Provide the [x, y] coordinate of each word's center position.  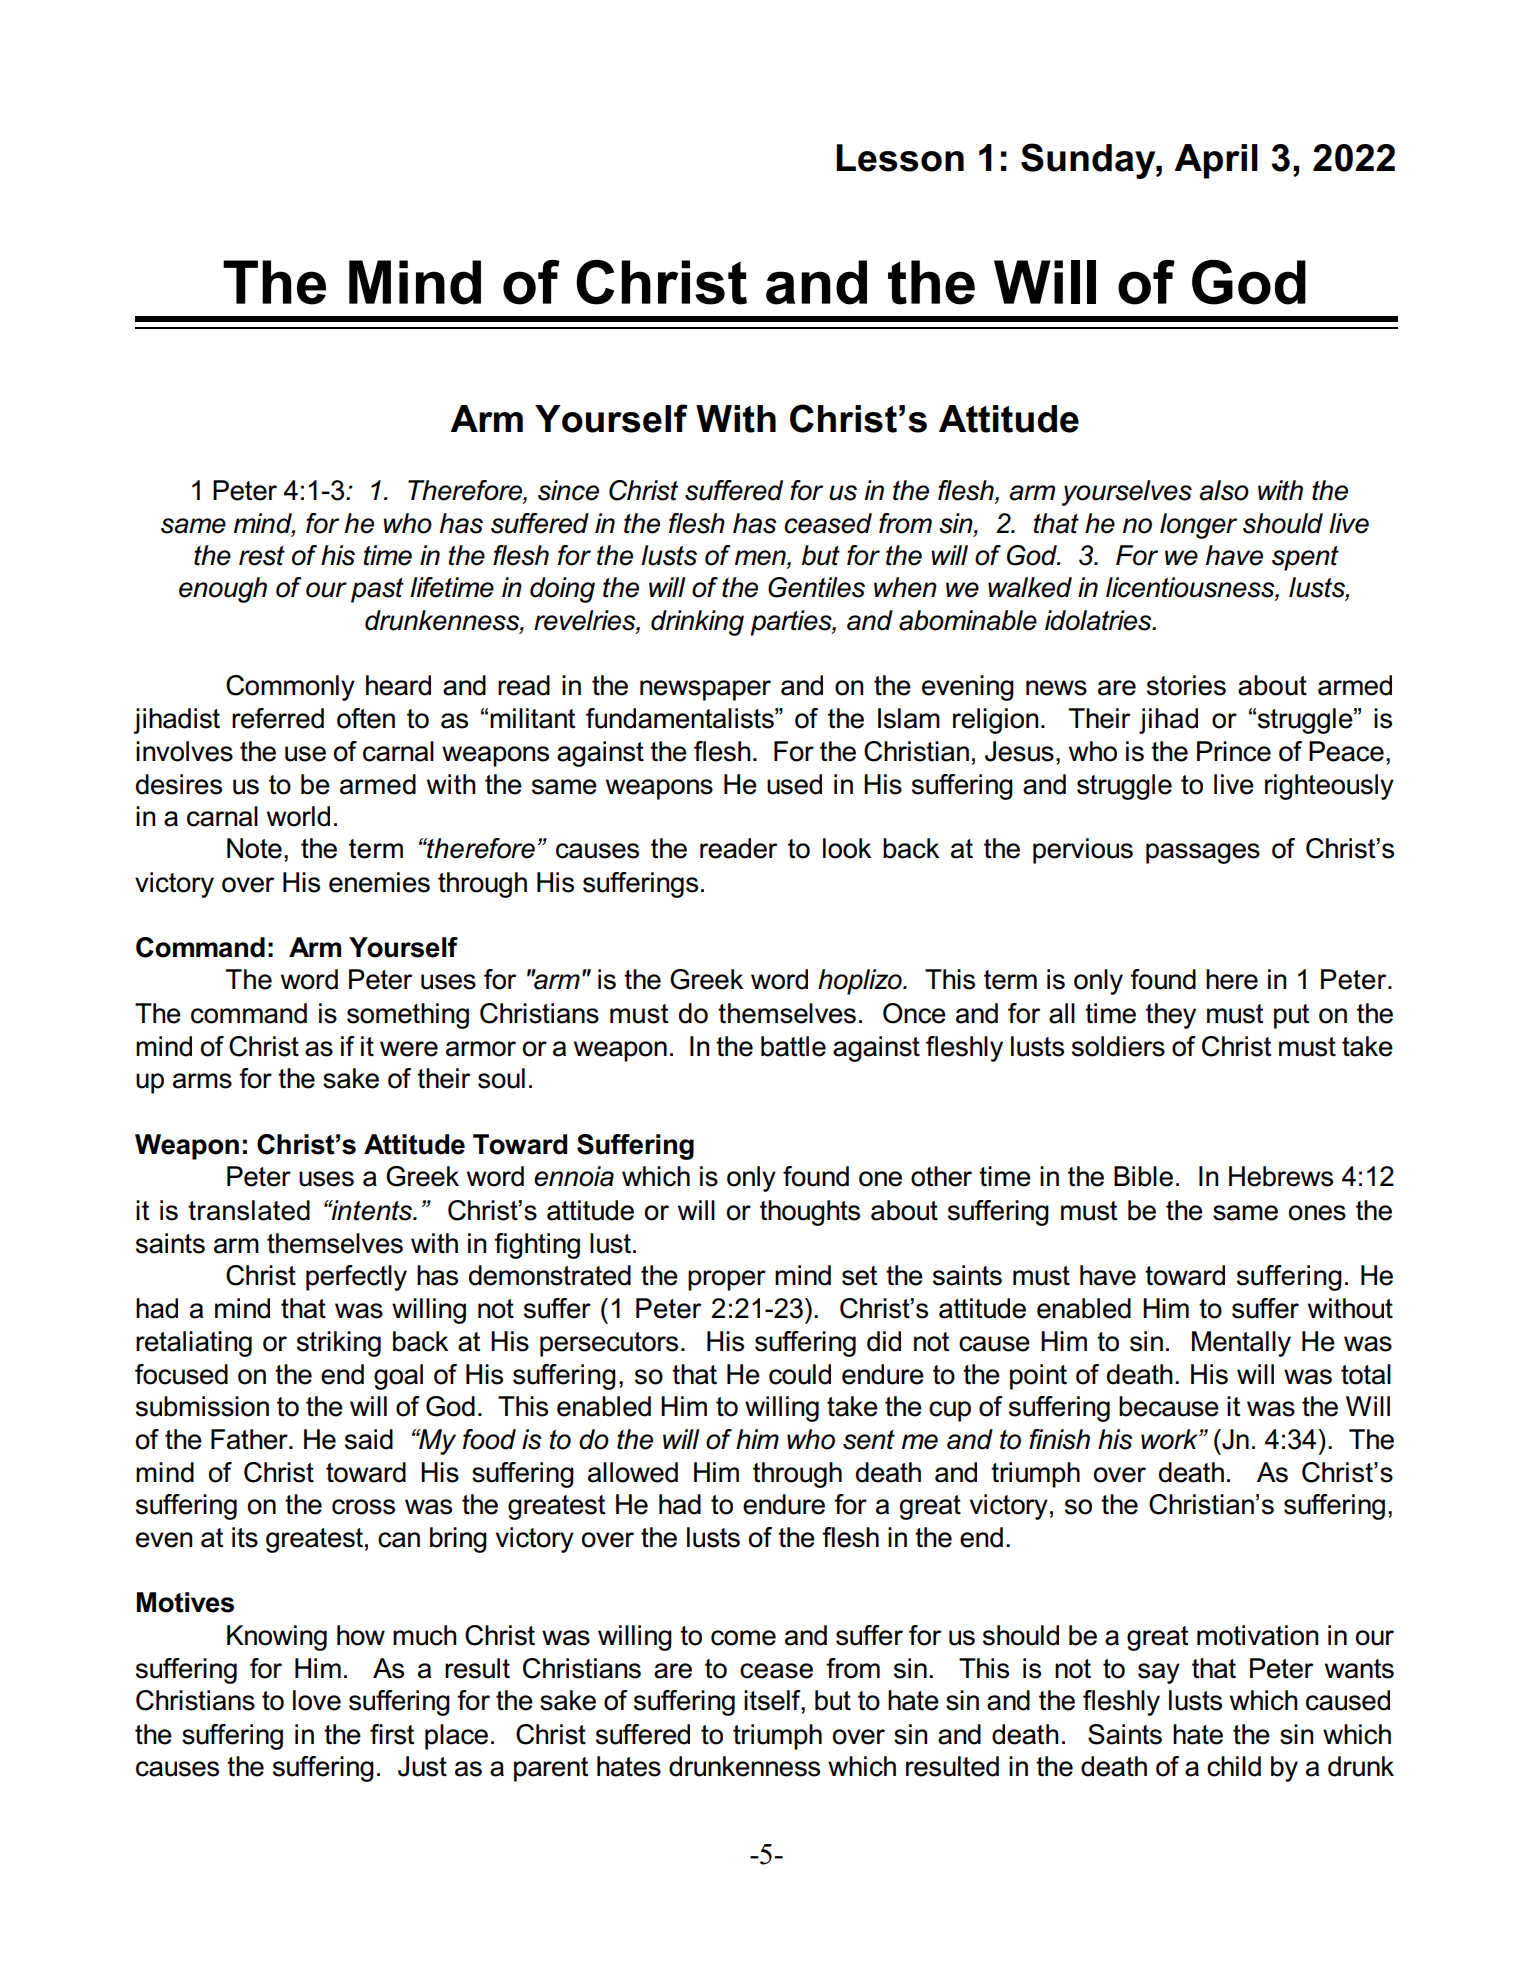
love [317, 1700]
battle [793, 1046]
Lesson [900, 158]
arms [202, 1081]
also [1224, 490]
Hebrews [1281, 1176]
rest [262, 556]
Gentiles [816, 587]
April [1216, 161]
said [369, 1439]
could [800, 1374]
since [568, 490]
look [847, 848]
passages [1203, 853]
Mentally [1241, 1344]
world [298, 816]
